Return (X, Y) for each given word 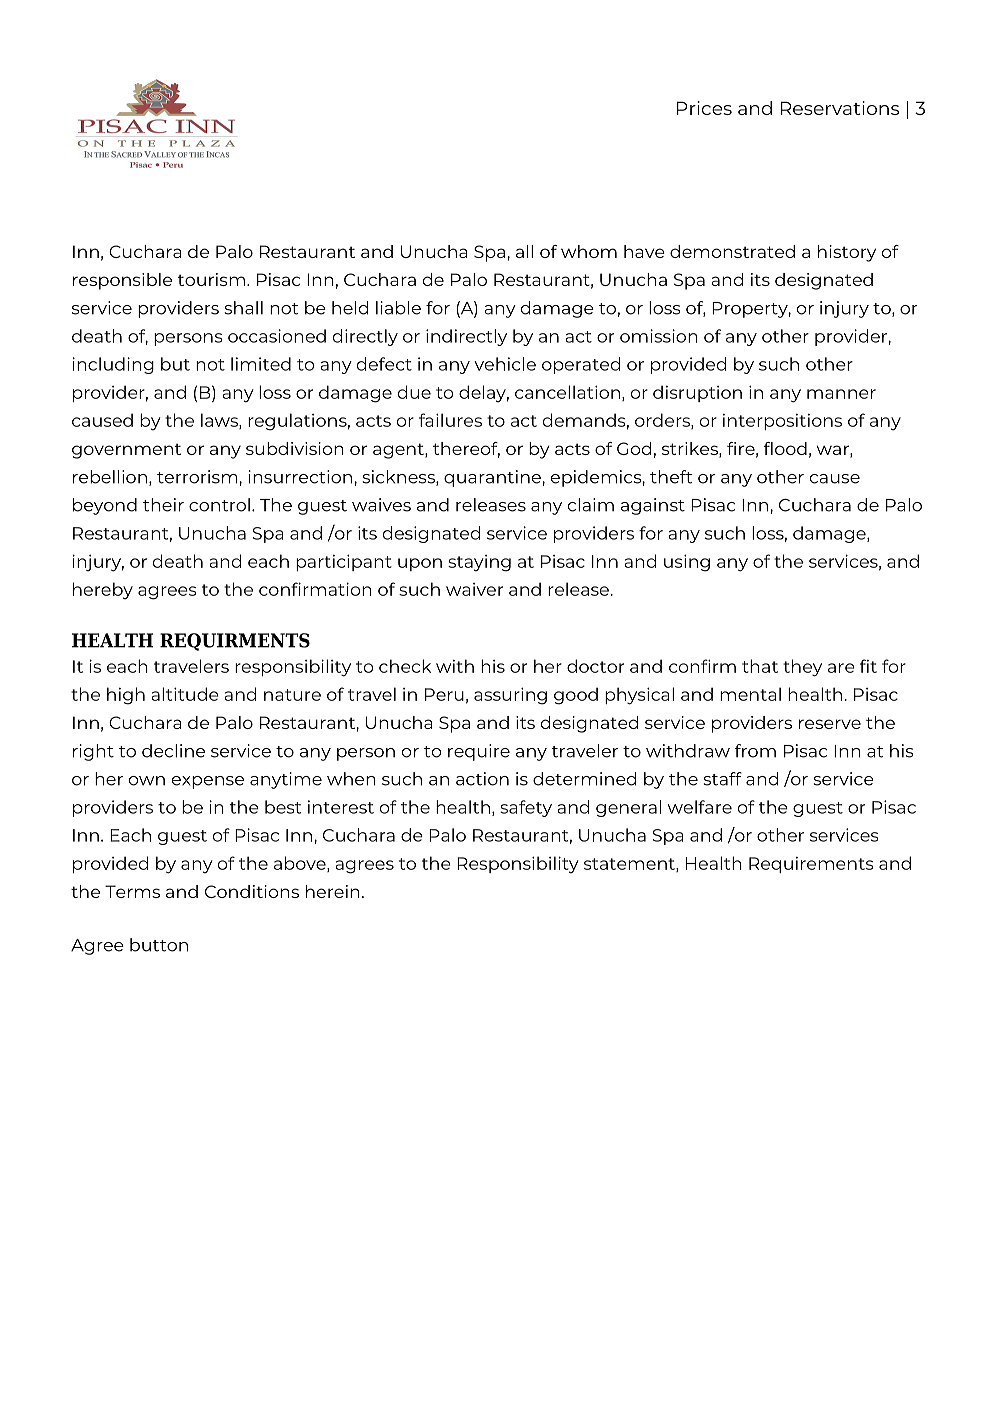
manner (841, 394)
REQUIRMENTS (235, 642)
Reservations (840, 108)
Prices (704, 108)
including (113, 365)
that (760, 666)
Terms (132, 891)
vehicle (505, 364)
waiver (474, 589)
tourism (211, 279)
